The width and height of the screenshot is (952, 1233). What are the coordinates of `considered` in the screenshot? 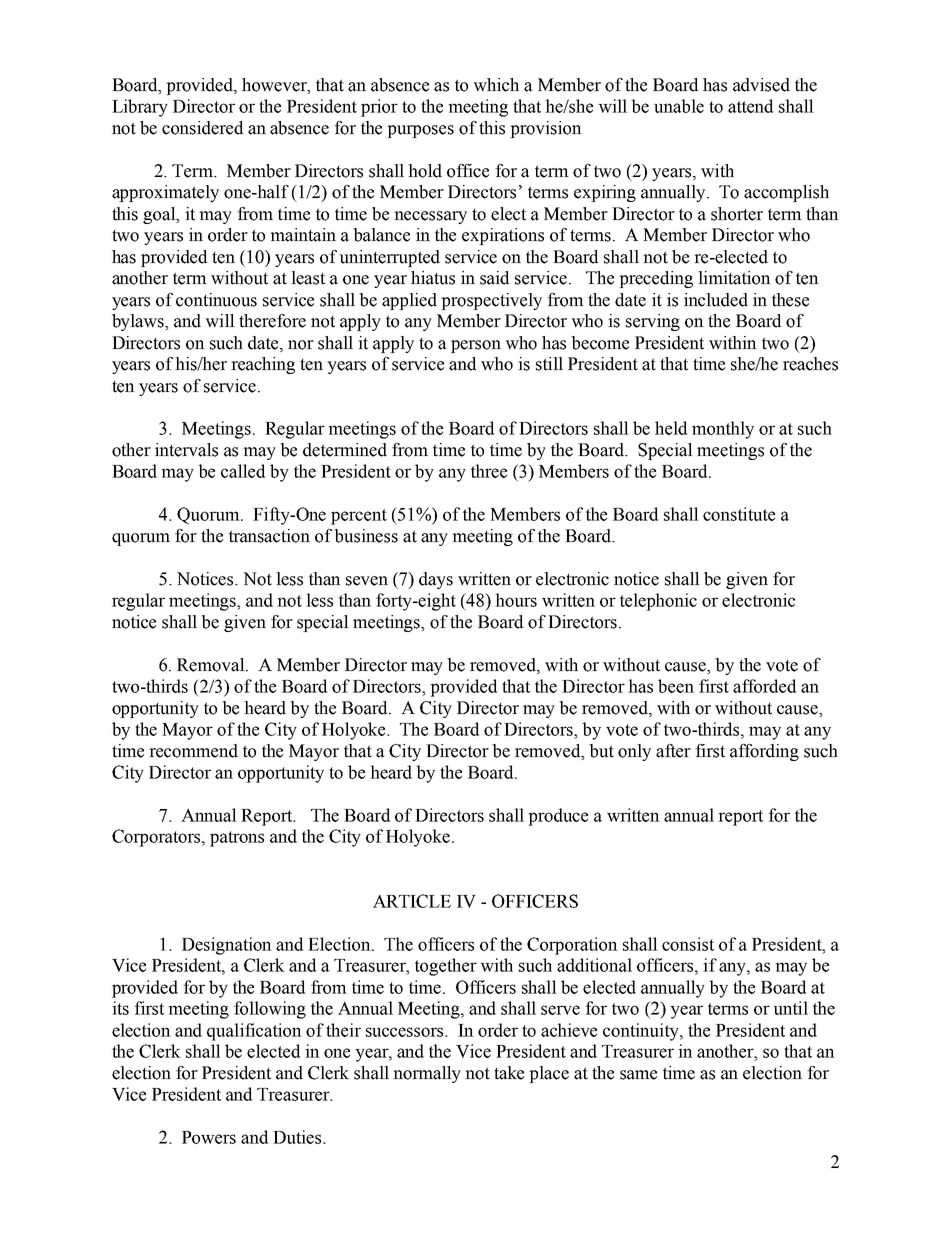 It's located at (202, 128).
